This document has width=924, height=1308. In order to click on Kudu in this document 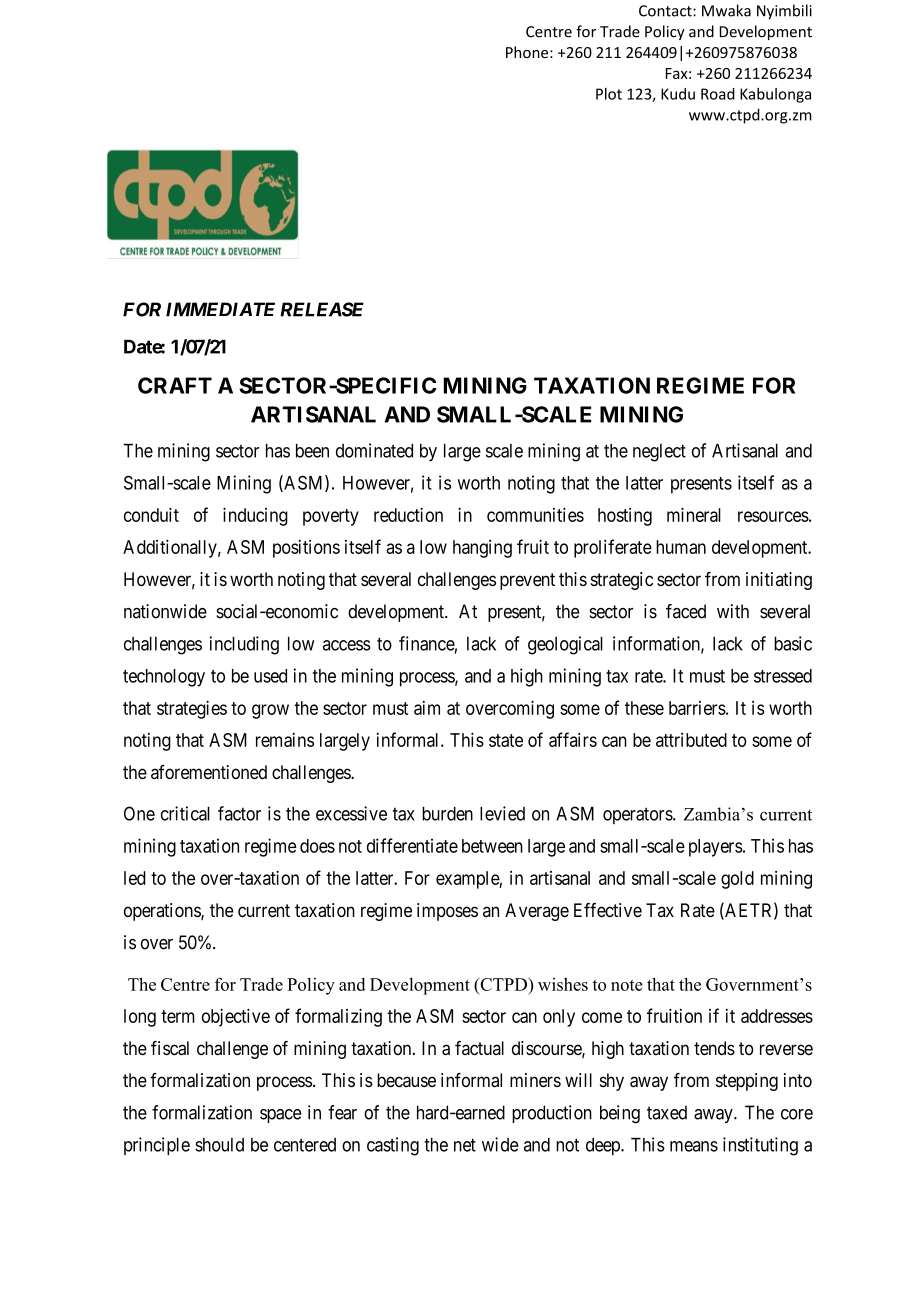, I will do `click(678, 94)`.
